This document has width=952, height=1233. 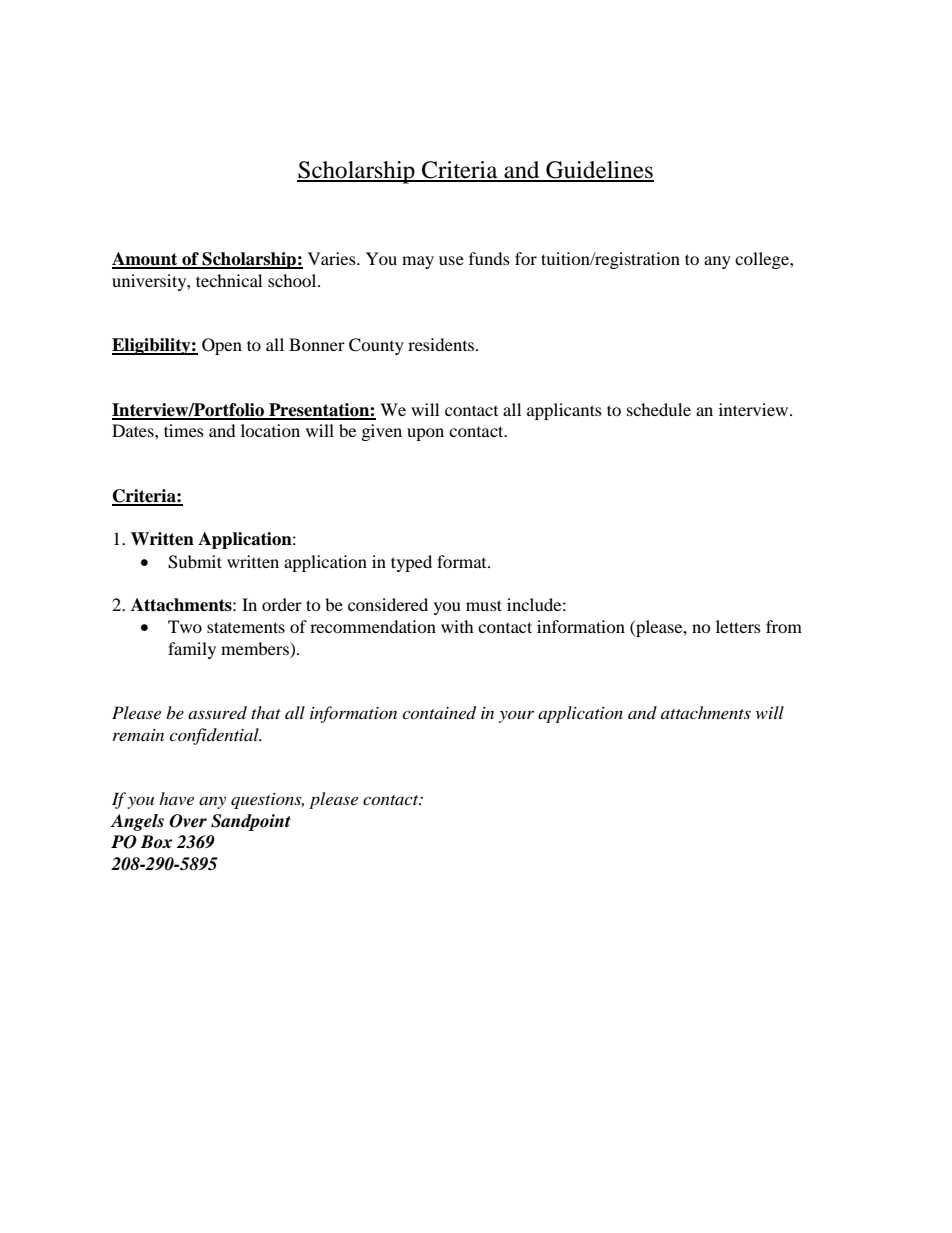 I want to click on Amount, so click(x=146, y=260).
